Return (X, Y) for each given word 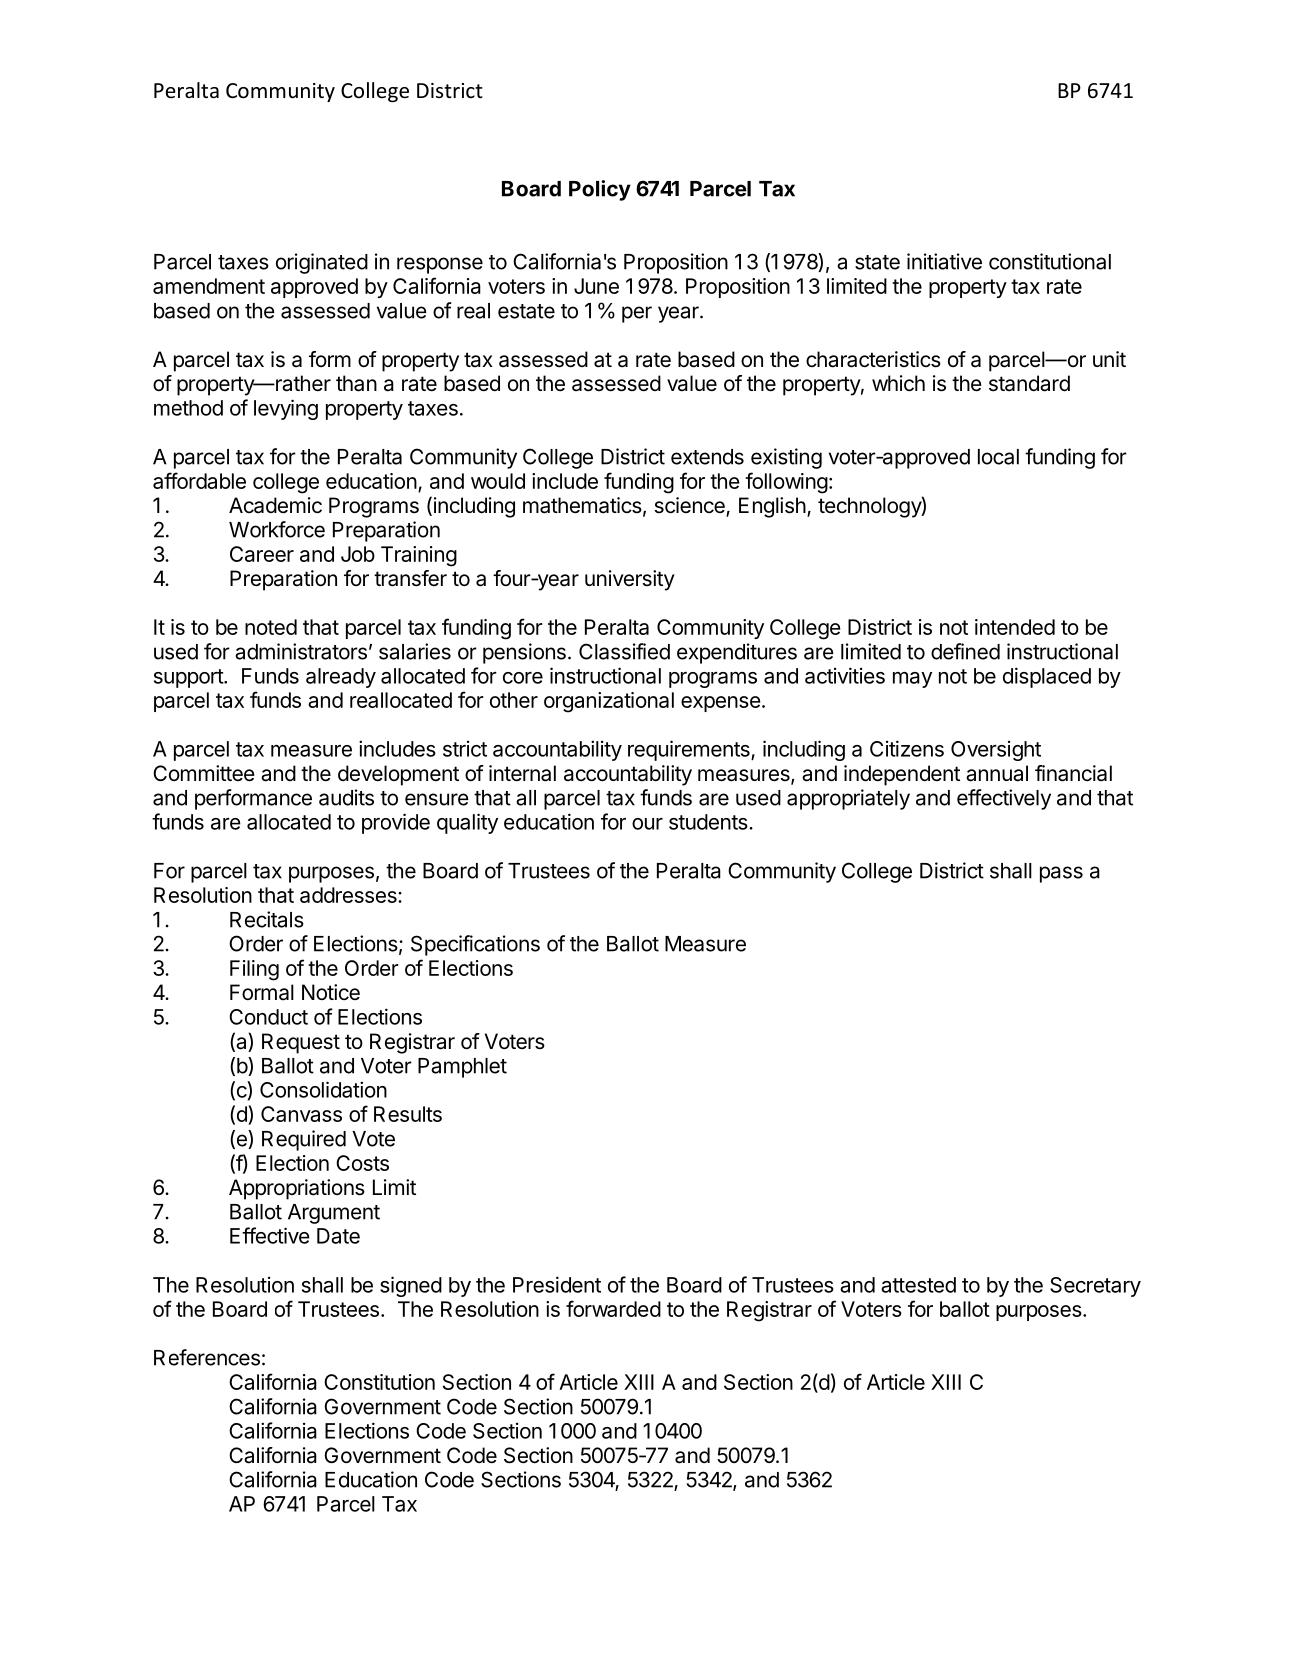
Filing (254, 970)
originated (322, 263)
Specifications (475, 945)
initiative (944, 261)
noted (271, 627)
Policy (600, 190)
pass (1061, 874)
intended (1015, 627)
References (207, 1357)
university (630, 580)
